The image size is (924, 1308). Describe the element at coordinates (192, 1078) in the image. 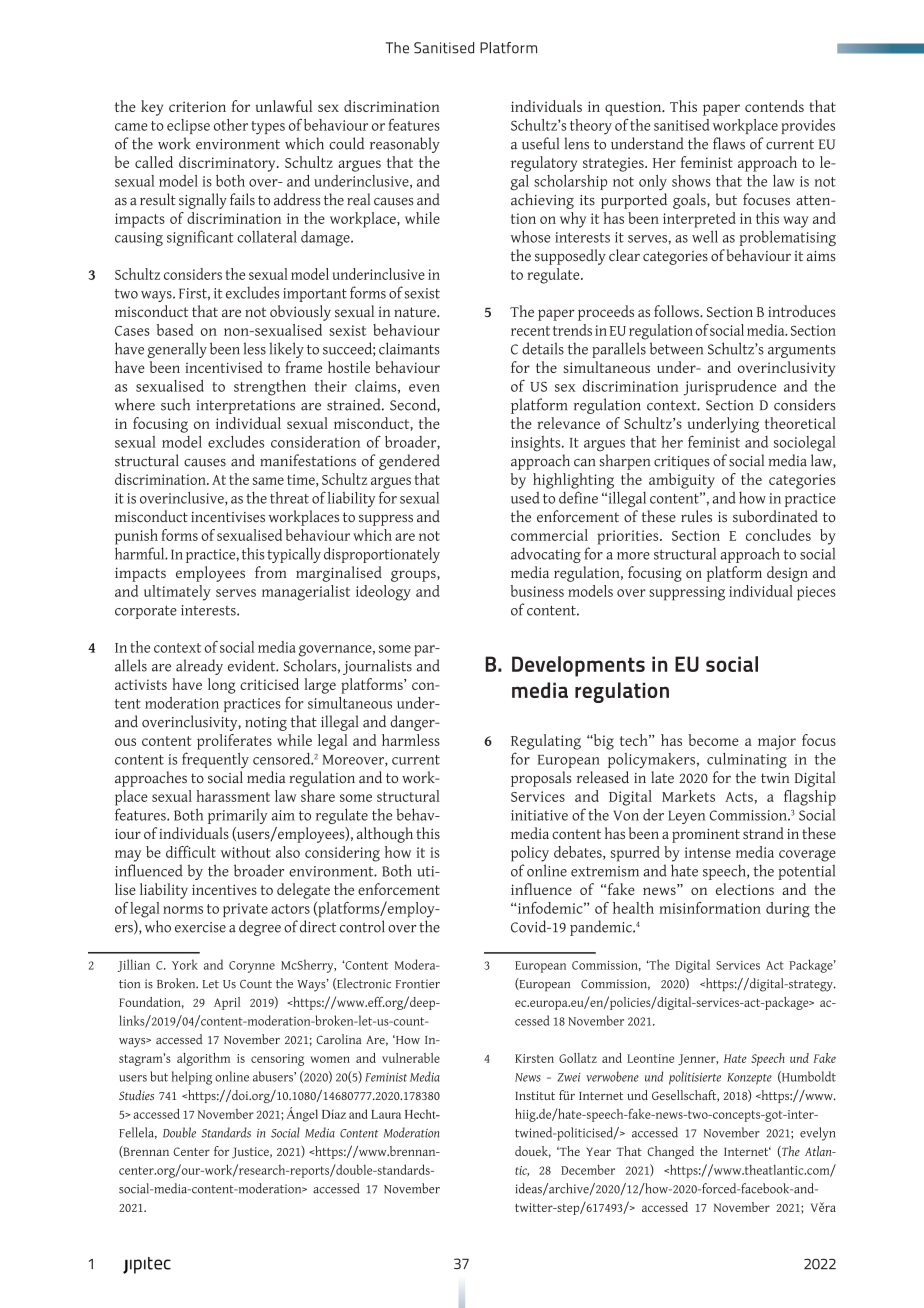

I see `helping` at that location.
